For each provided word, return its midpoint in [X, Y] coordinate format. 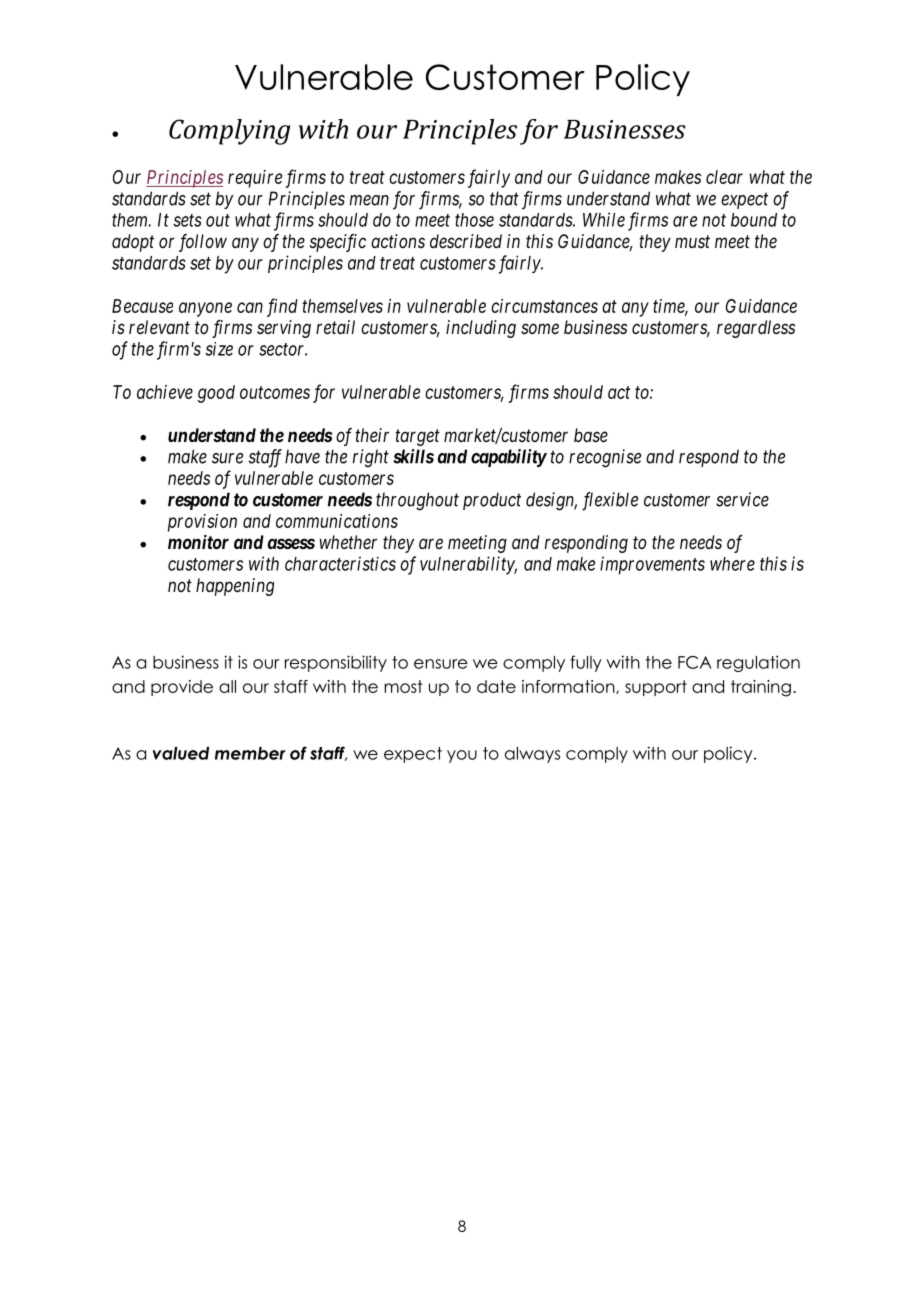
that [504, 198]
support [656, 688]
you [462, 756]
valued [181, 753]
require [255, 179]
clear [724, 177]
